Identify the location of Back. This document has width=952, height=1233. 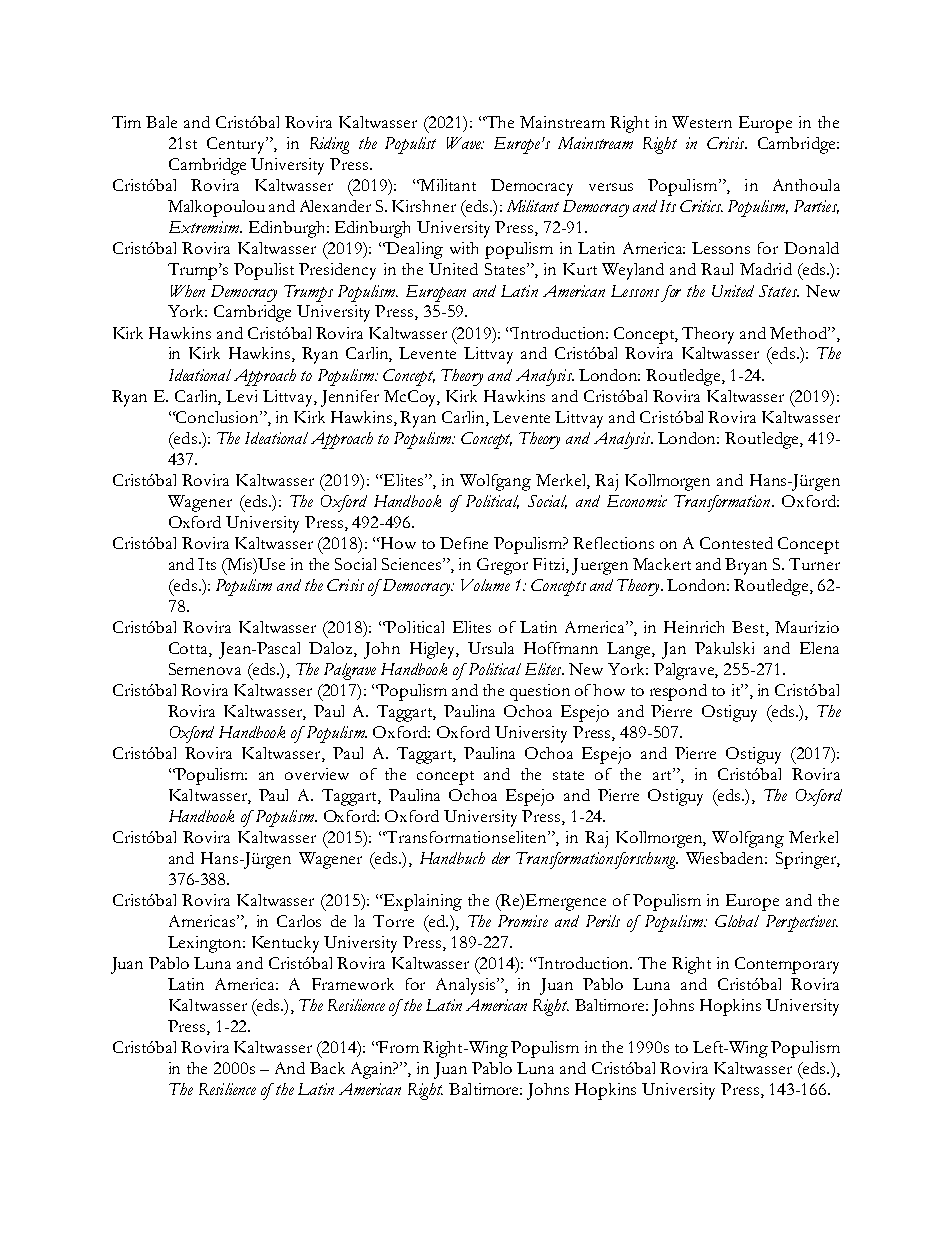
(327, 1068).
